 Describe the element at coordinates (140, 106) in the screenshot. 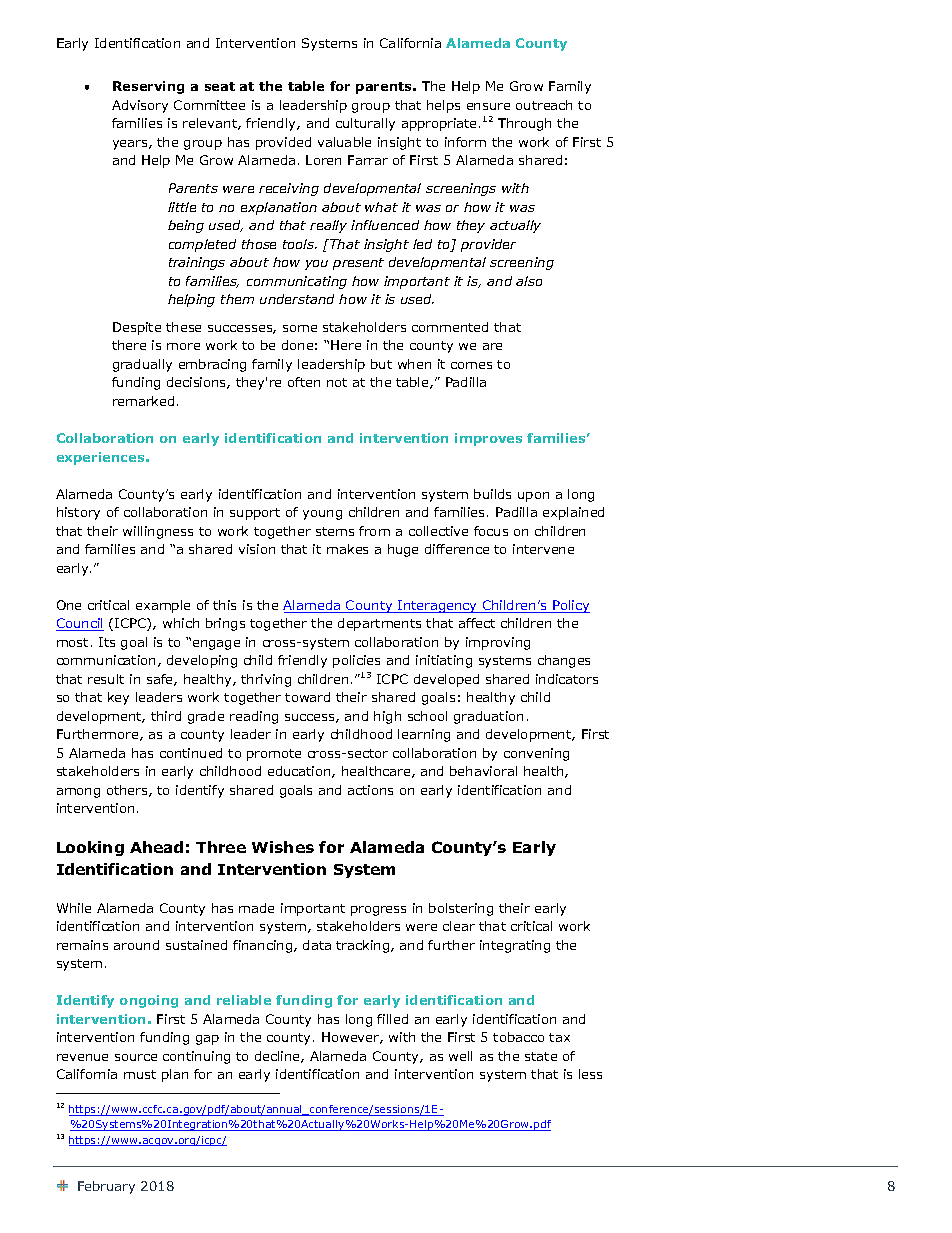

I see `Advisory` at that location.
